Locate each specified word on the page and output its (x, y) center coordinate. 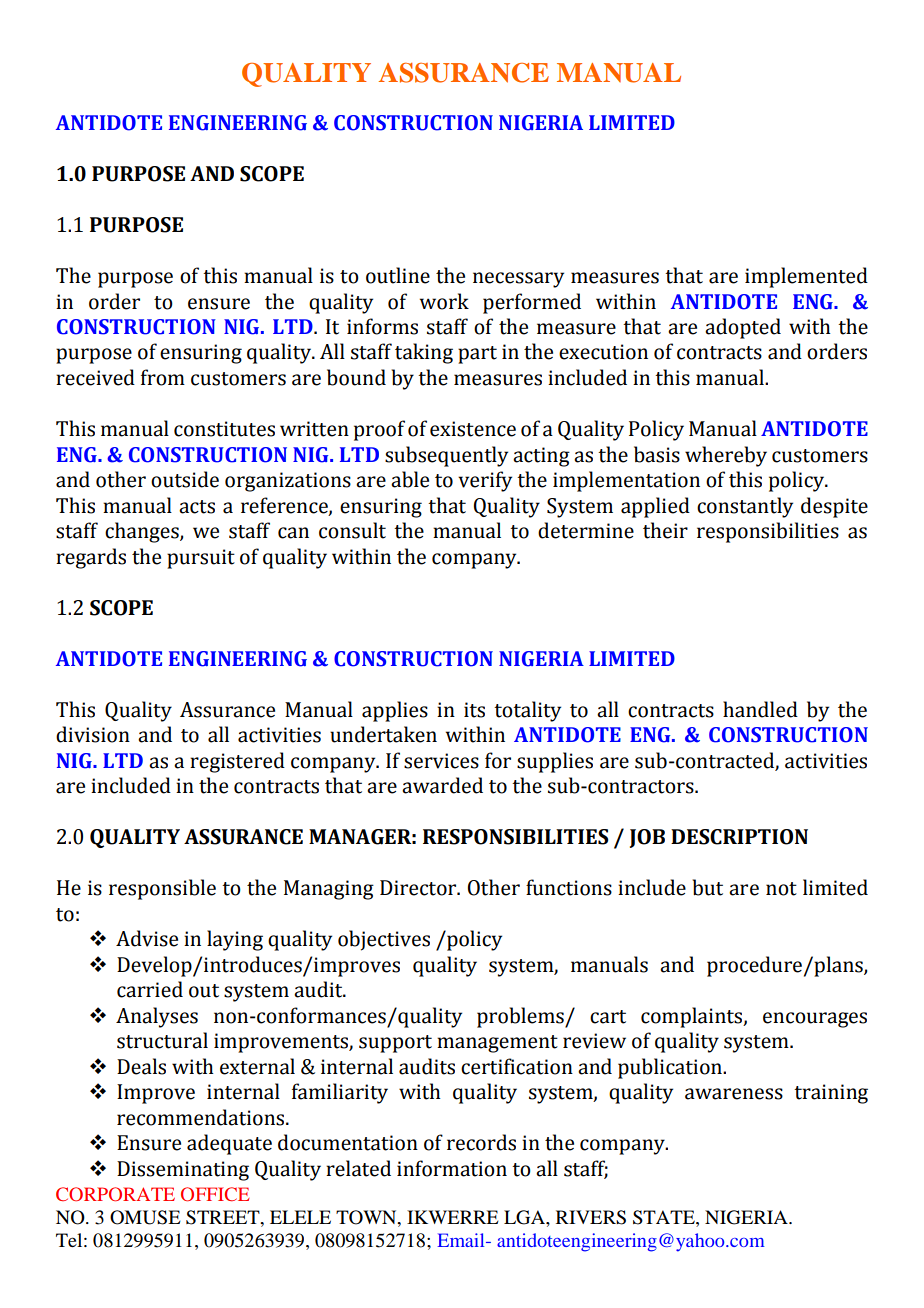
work (444, 301)
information (452, 1168)
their (665, 530)
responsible (162, 889)
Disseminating (183, 1171)
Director (419, 888)
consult (352, 530)
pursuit (201, 559)
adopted (743, 328)
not (781, 889)
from (163, 377)
